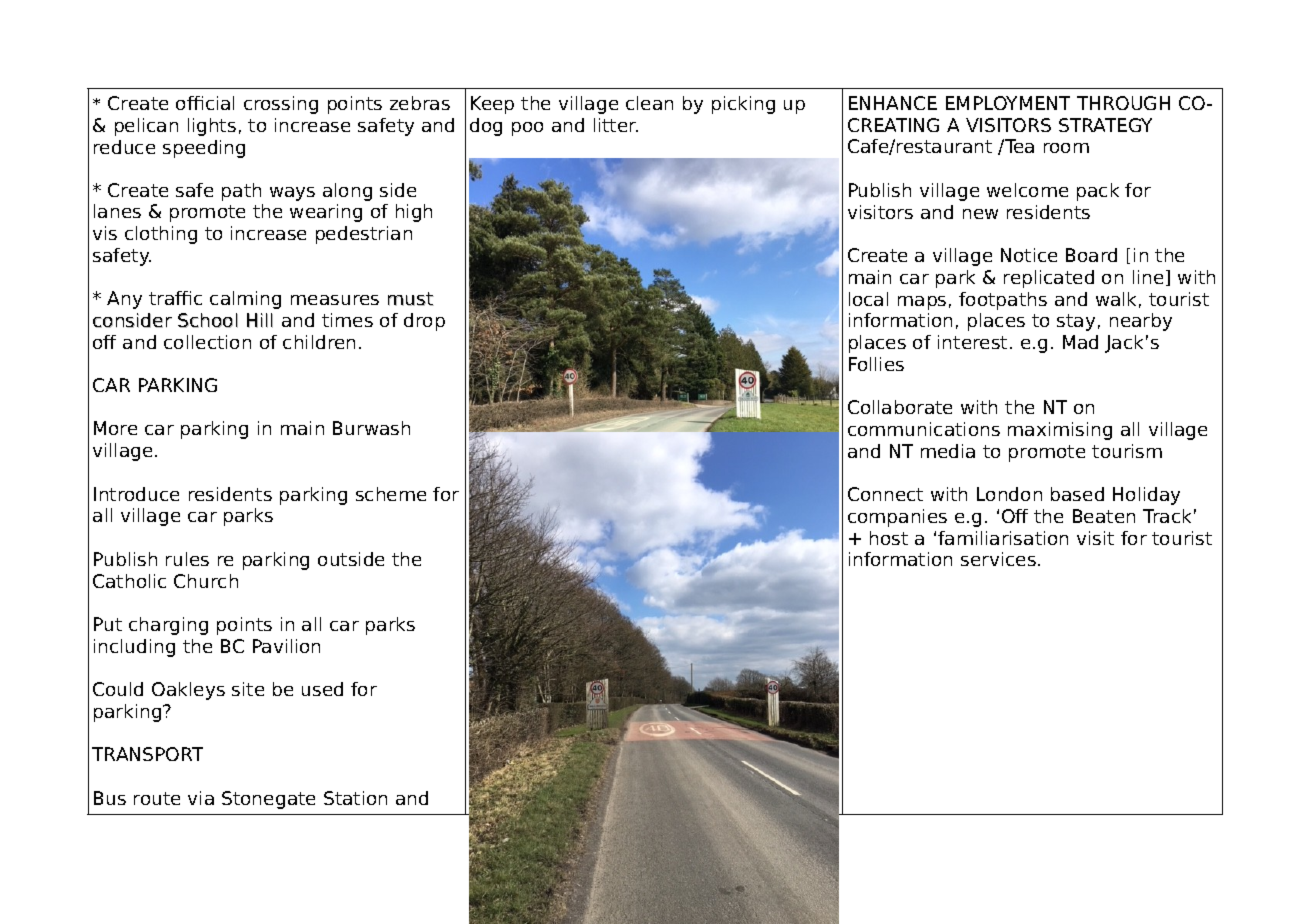 This screenshot has width=1308, height=924. What do you see at coordinates (1060, 431) in the screenshot?
I see `maximising` at bounding box center [1060, 431].
